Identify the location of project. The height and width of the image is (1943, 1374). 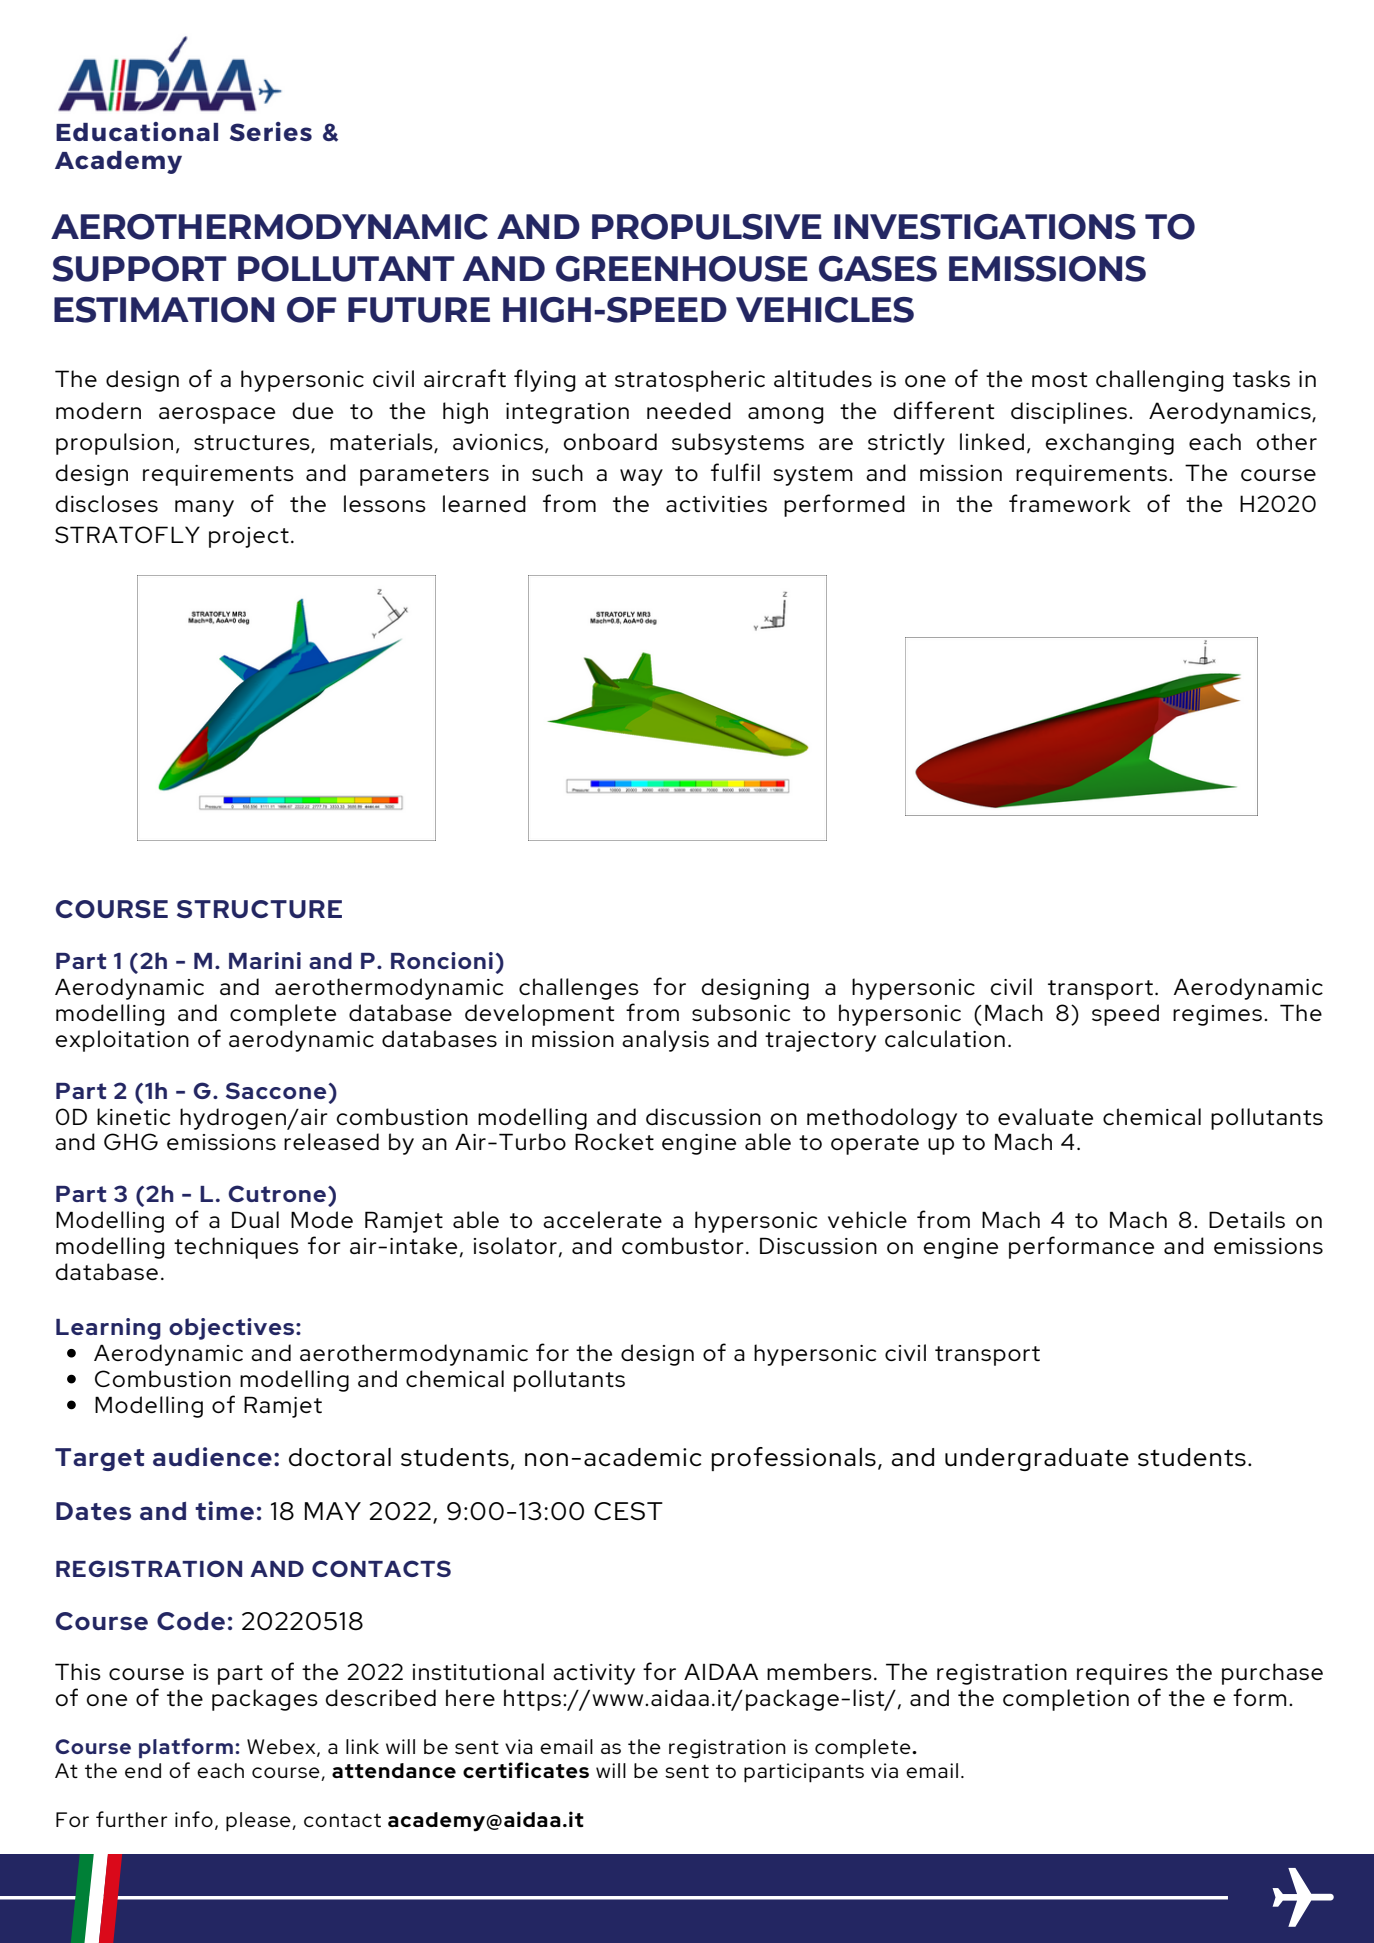
(249, 537).
